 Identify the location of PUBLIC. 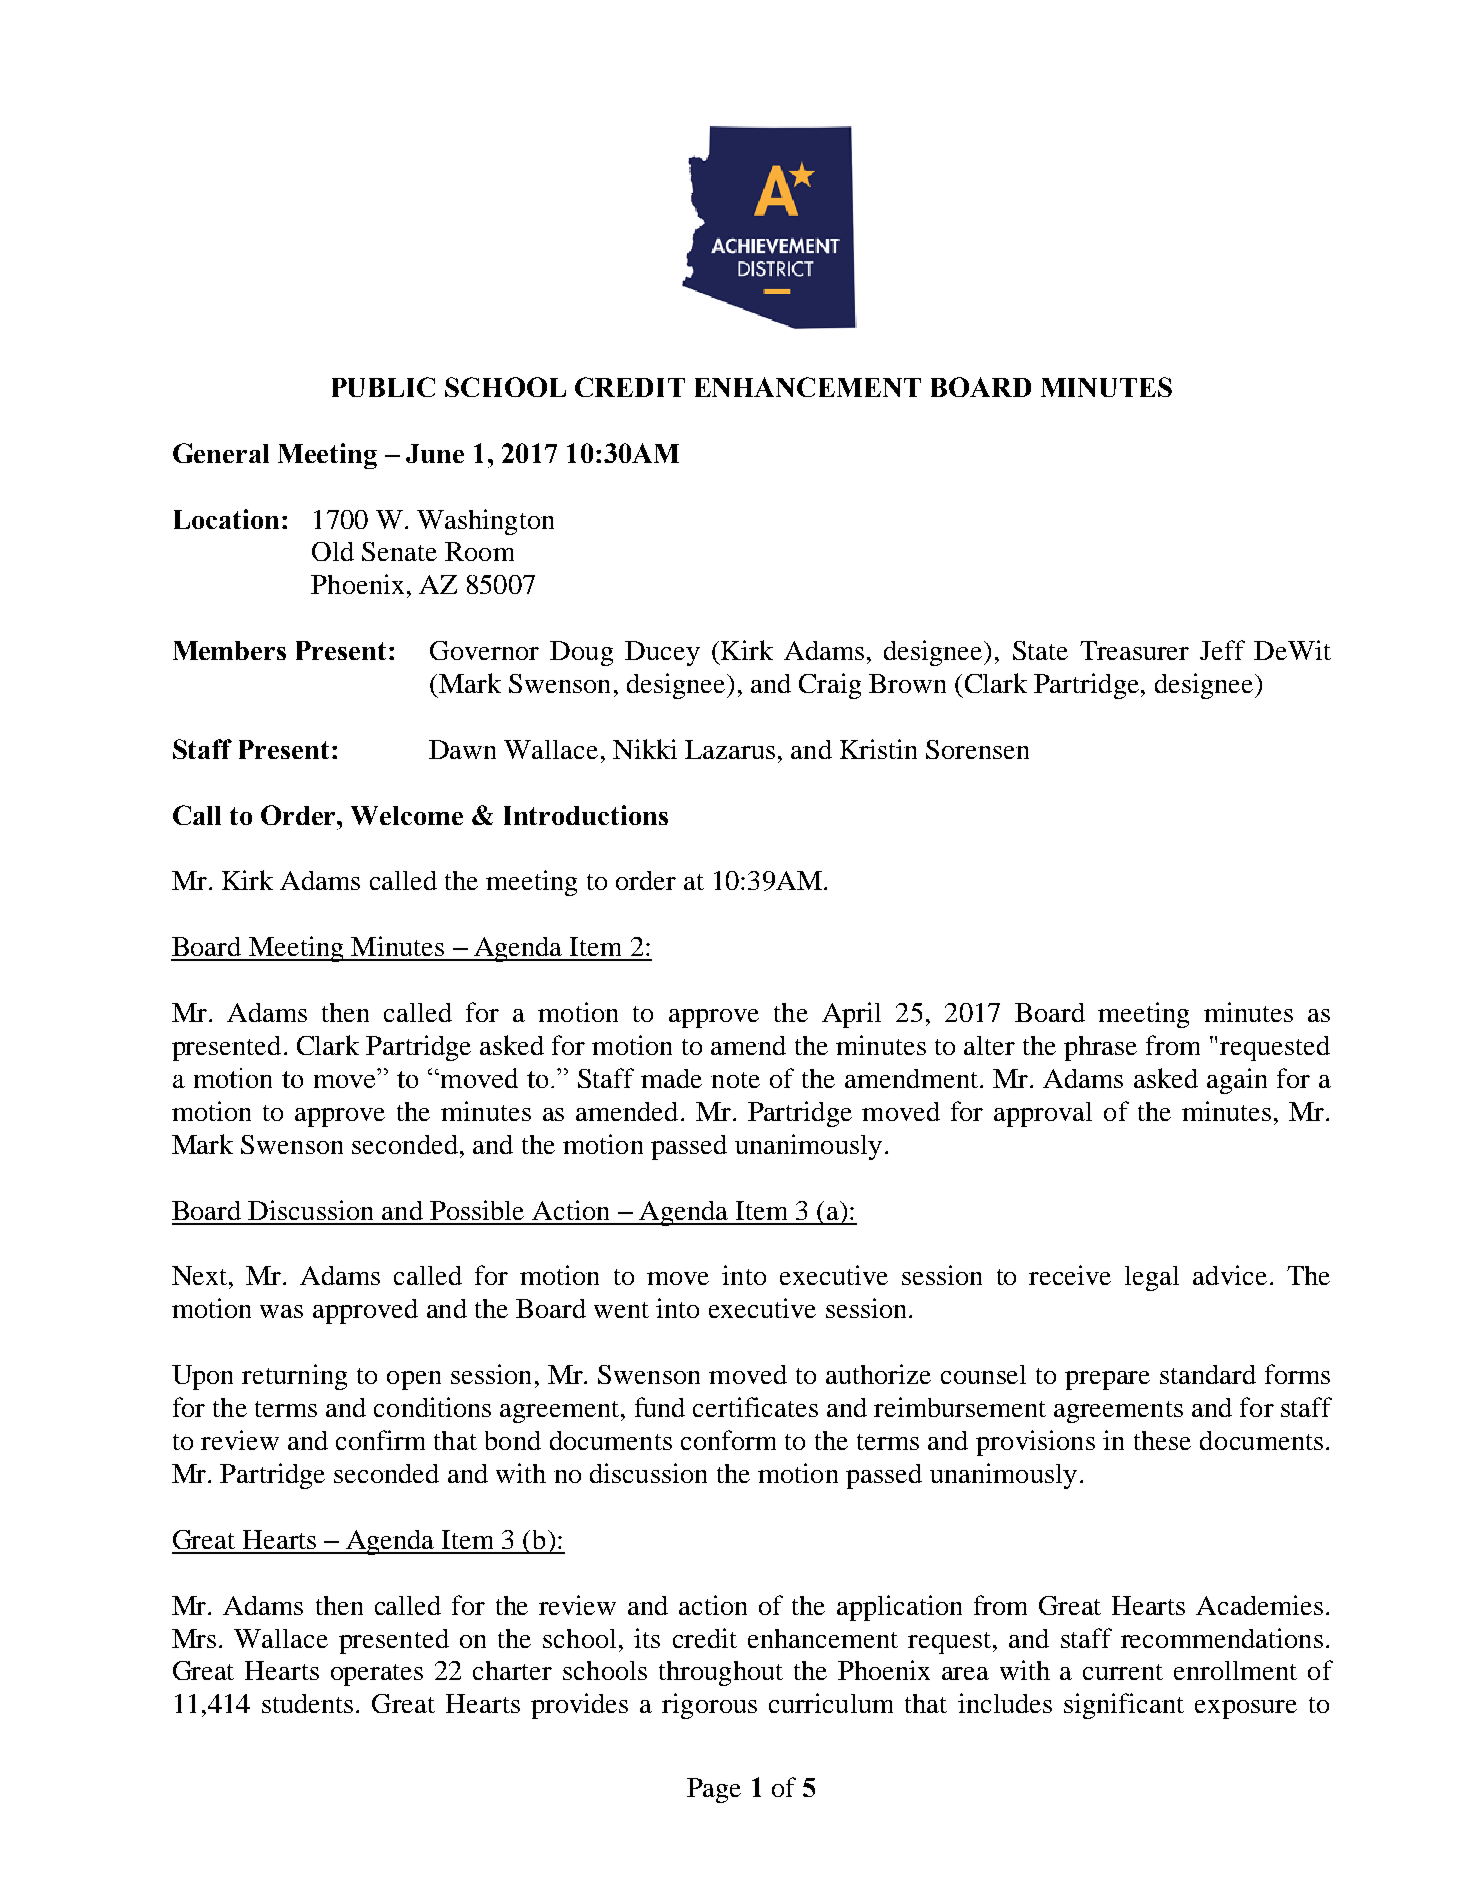
(383, 387).
